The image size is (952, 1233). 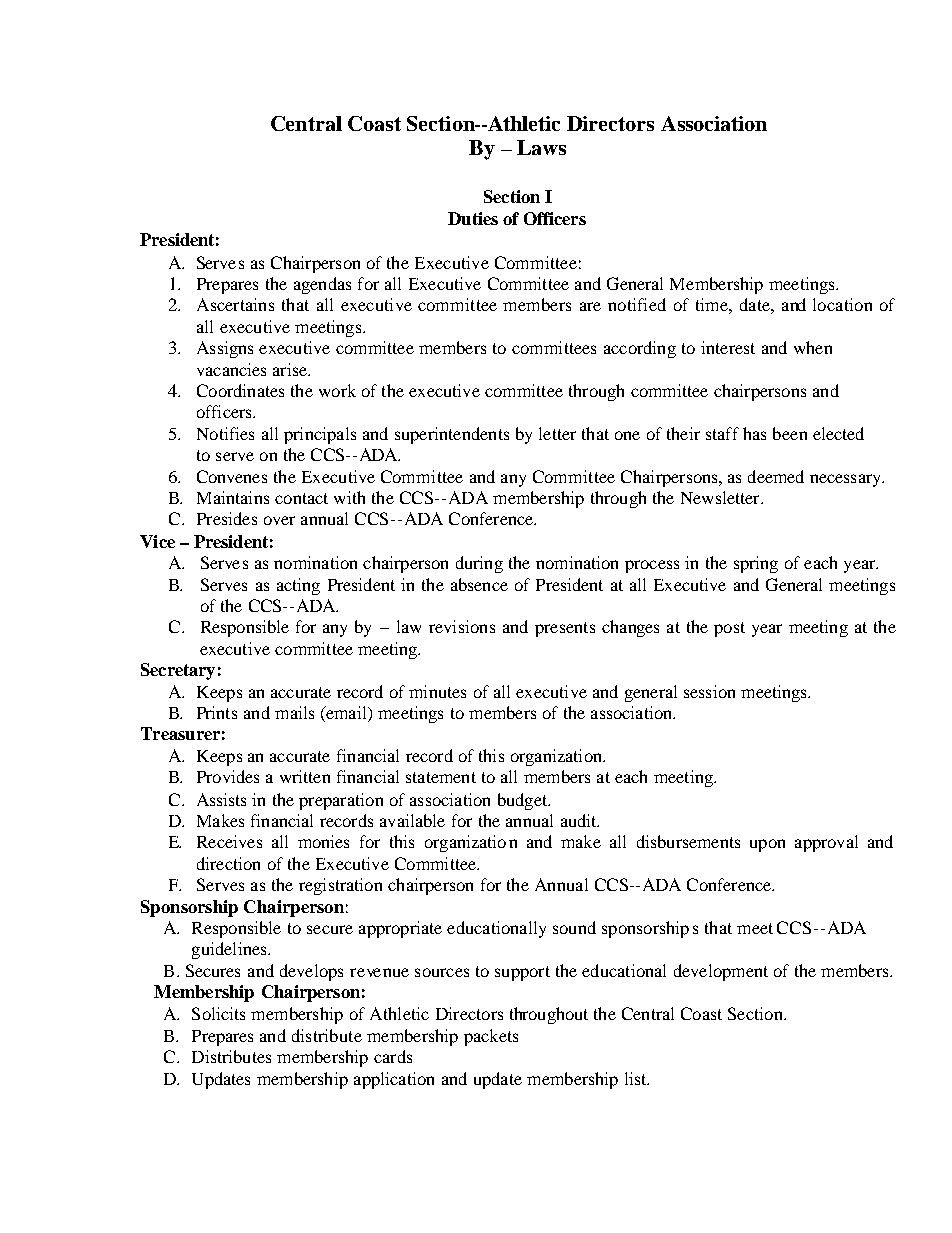 What do you see at coordinates (218, 1013) in the page?
I see `Solicits` at bounding box center [218, 1013].
